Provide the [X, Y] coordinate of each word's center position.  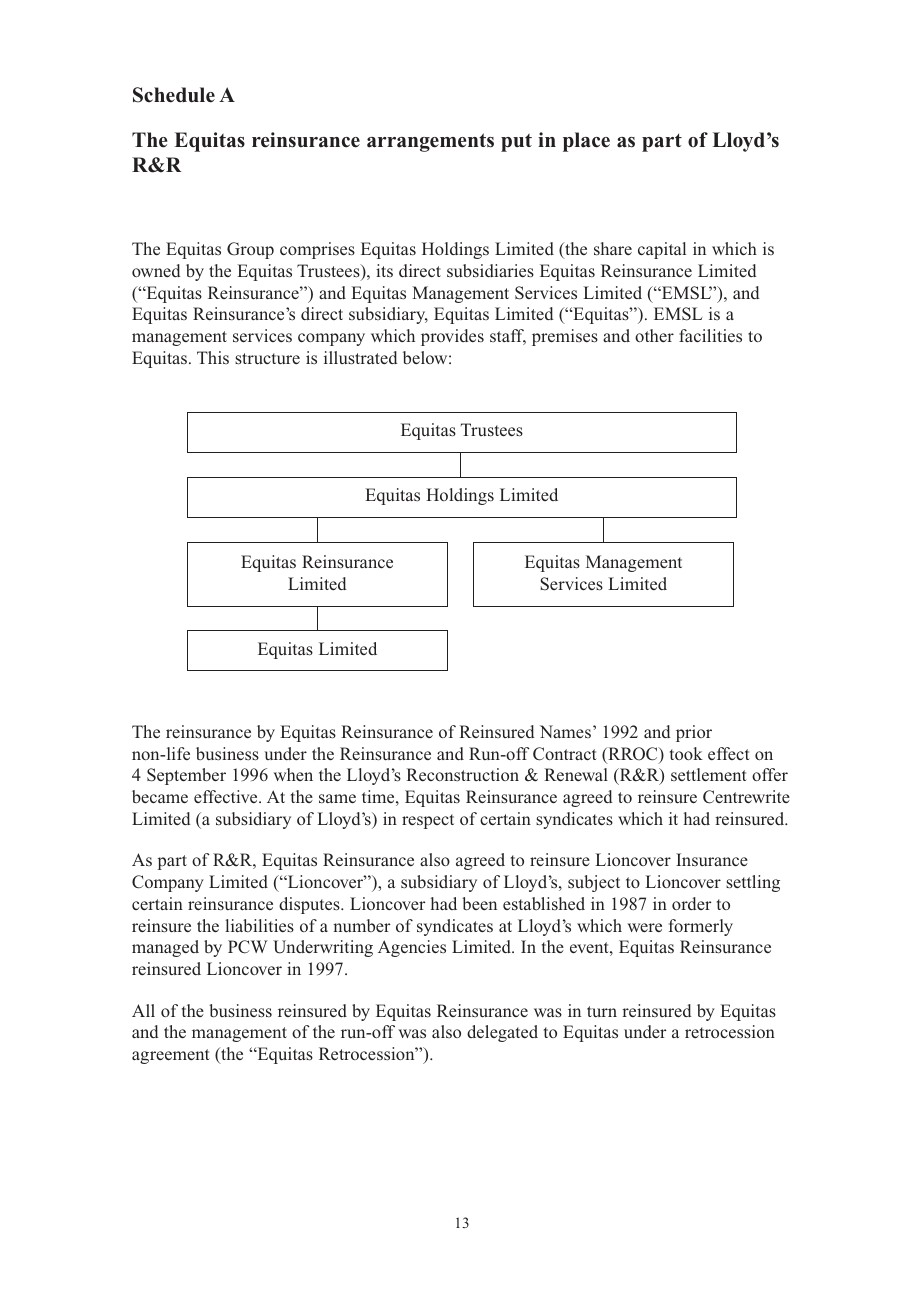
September [186, 776]
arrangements [430, 142]
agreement [171, 1056]
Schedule [174, 95]
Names [565, 731]
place [586, 142]
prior [694, 733]
